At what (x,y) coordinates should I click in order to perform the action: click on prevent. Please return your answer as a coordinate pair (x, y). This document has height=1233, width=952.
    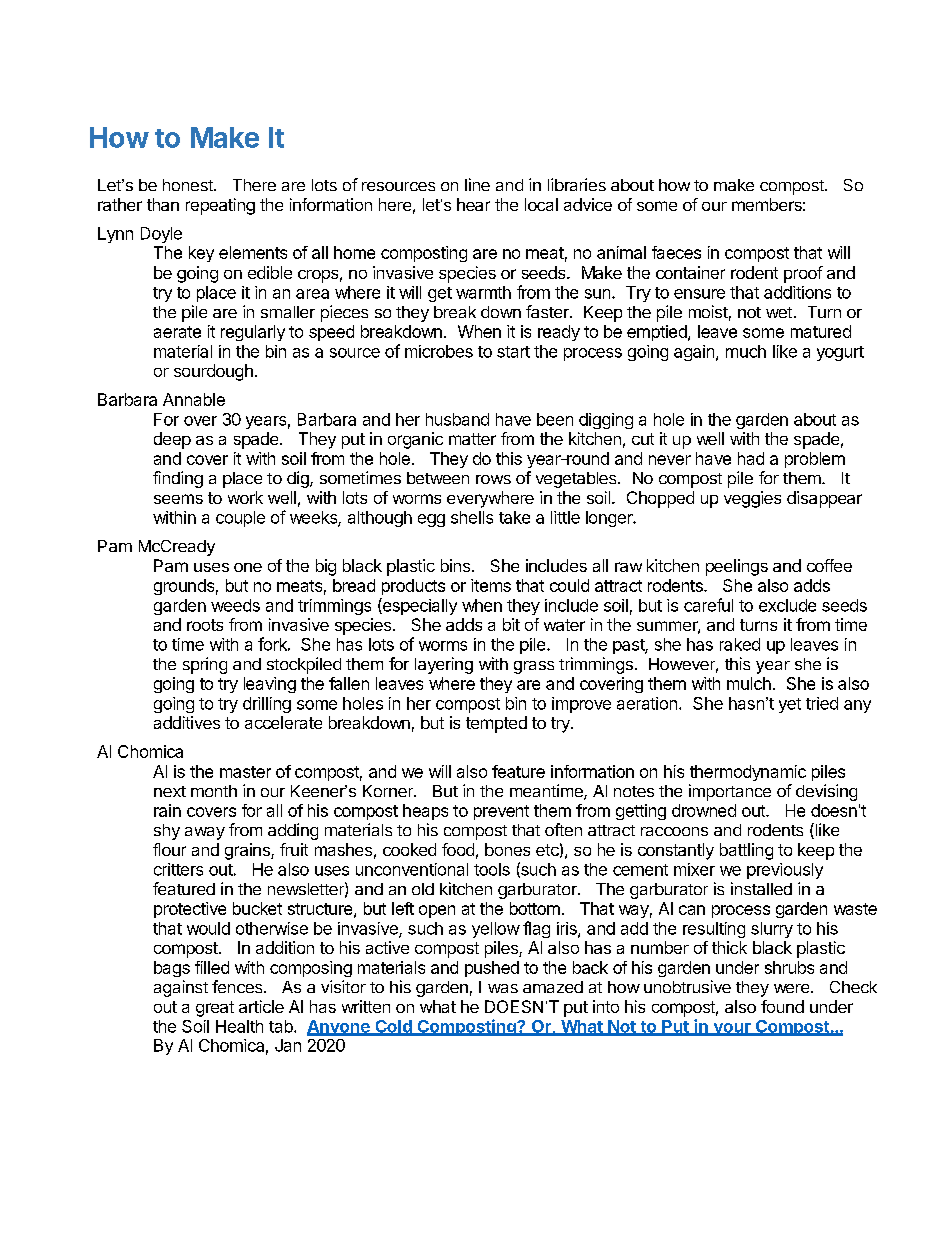
    Looking at the image, I should click on (501, 812).
